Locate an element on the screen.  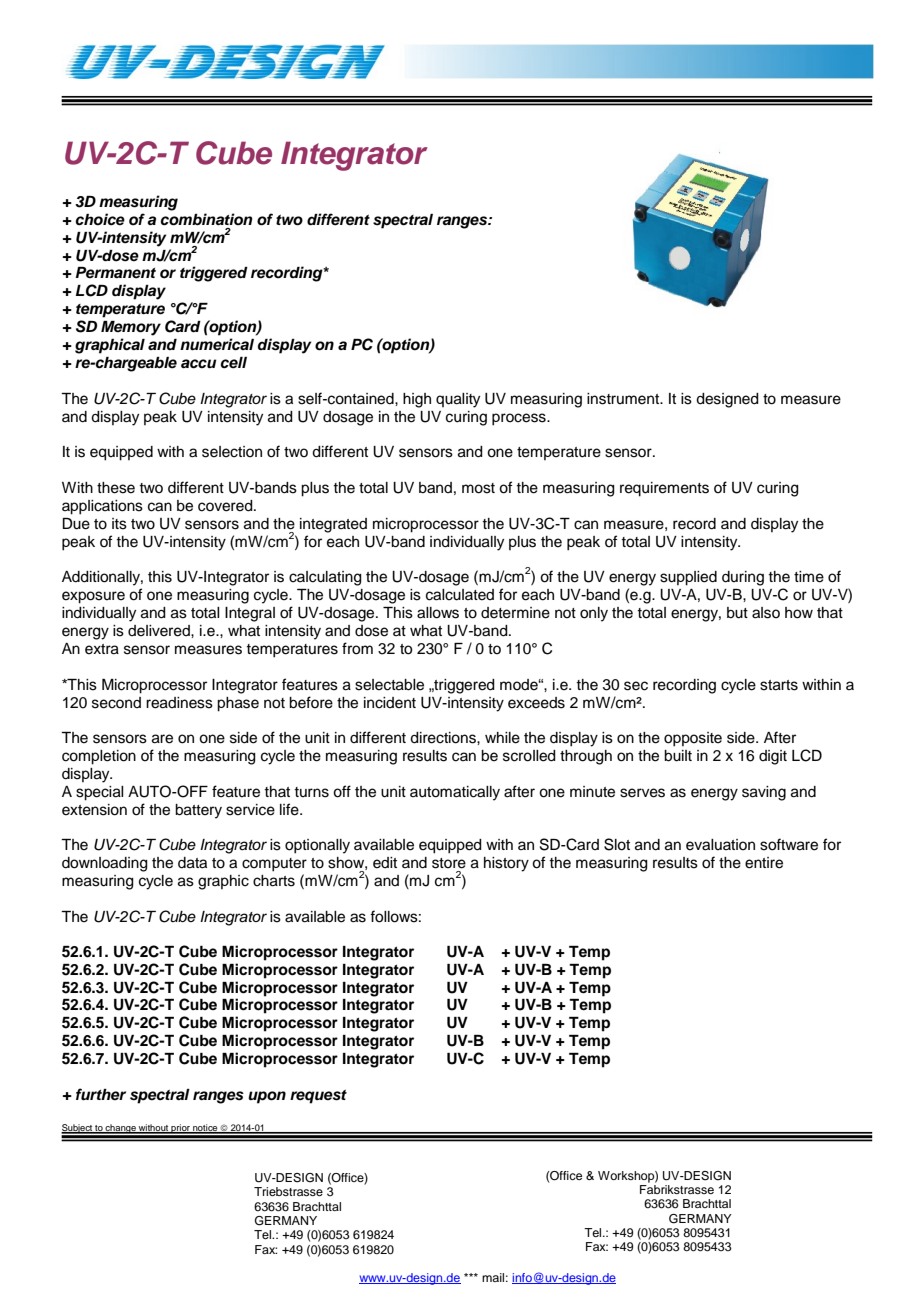
notice is located at coordinates (205, 1128).
